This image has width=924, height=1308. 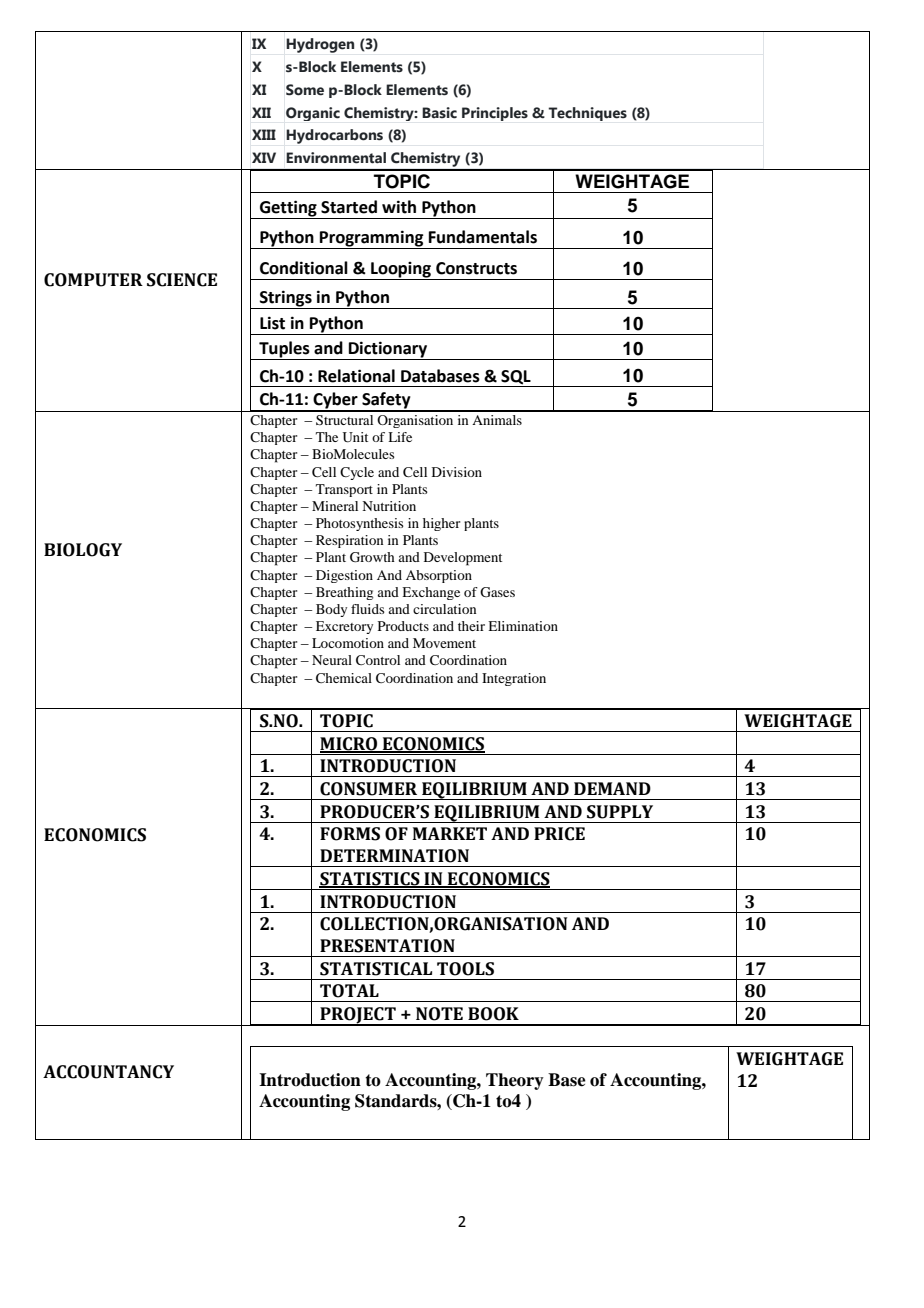 I want to click on Techniques, so click(x=587, y=114).
